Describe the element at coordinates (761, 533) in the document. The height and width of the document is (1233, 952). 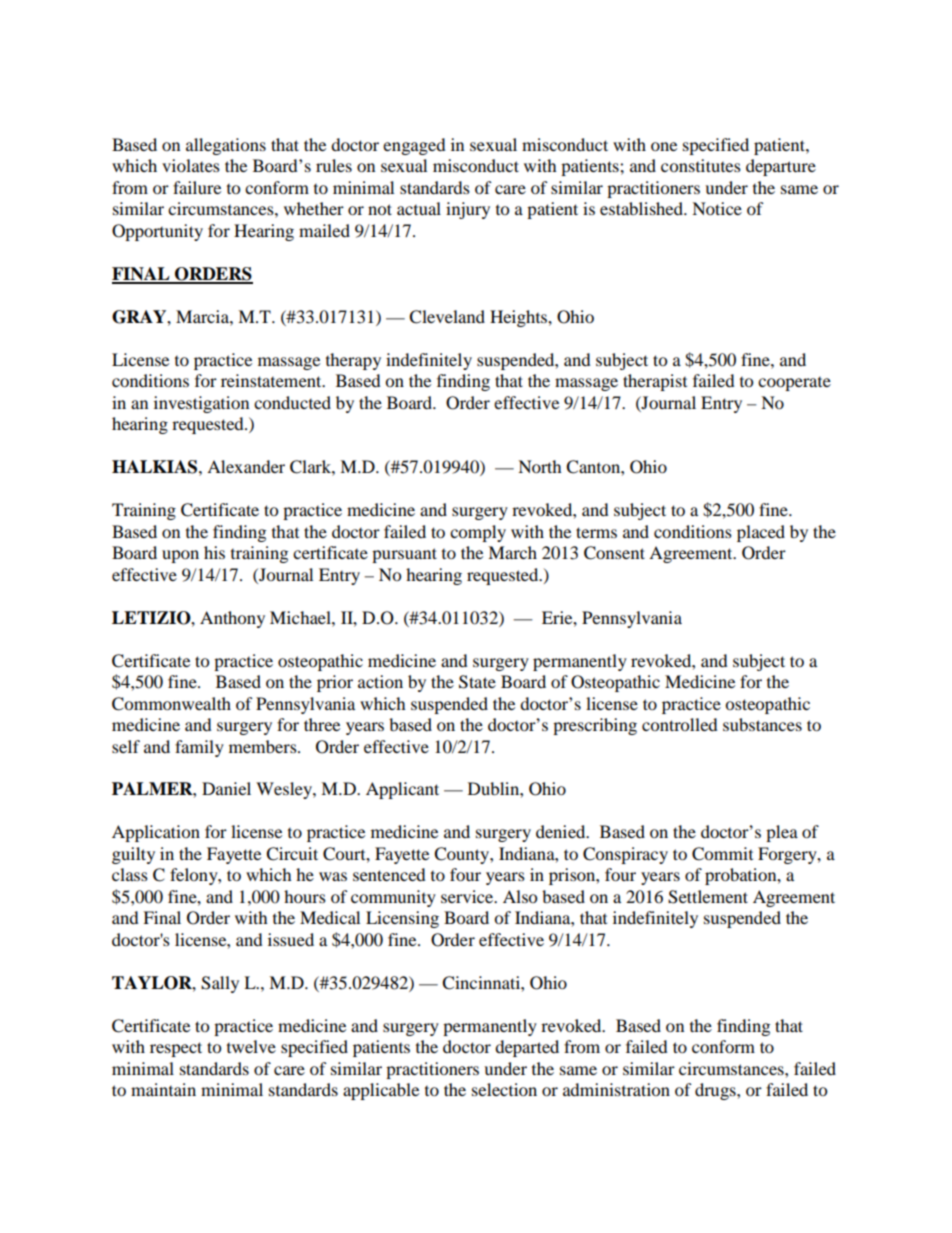
I see `placed` at that location.
